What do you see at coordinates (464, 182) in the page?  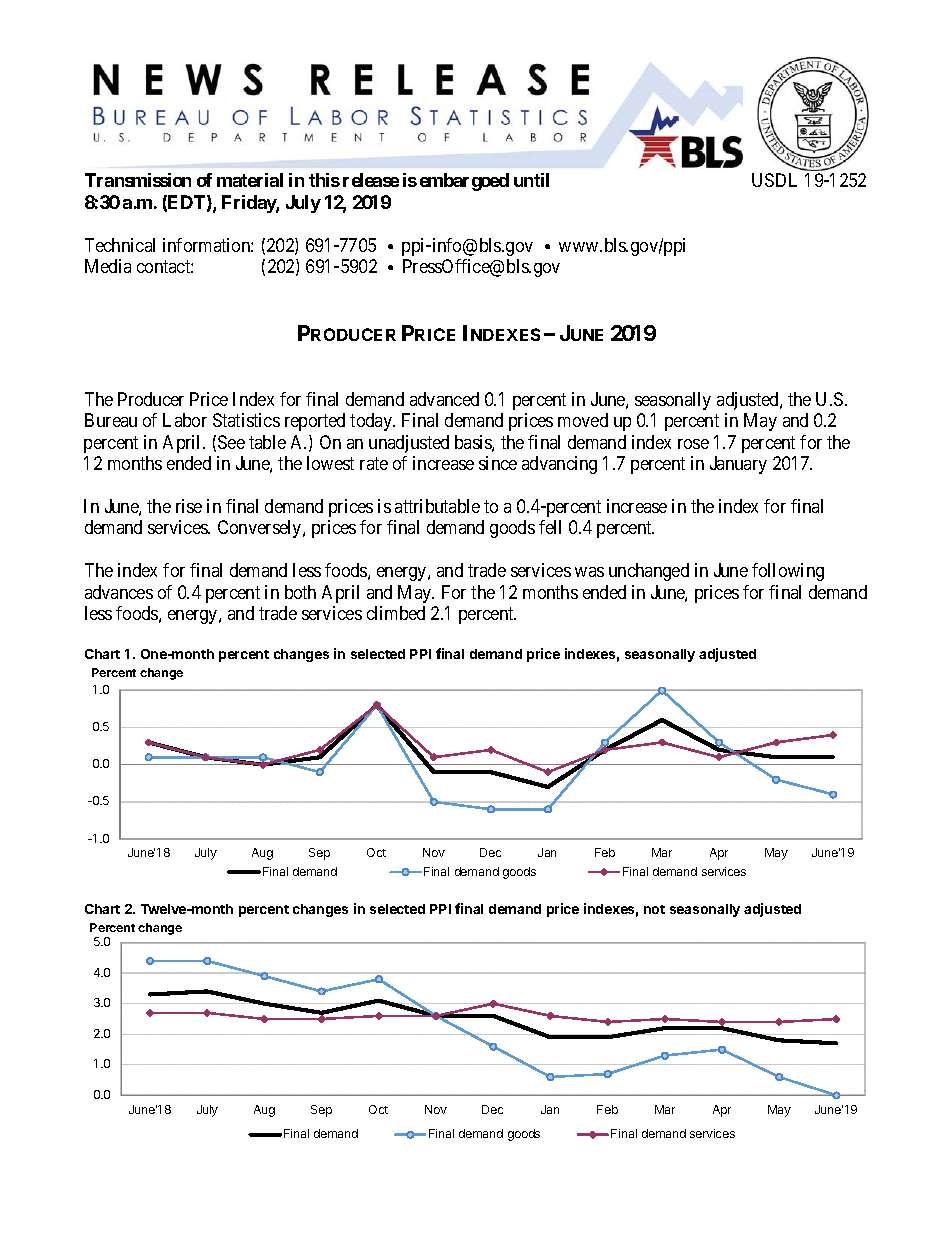 I see `embargoed` at bounding box center [464, 182].
